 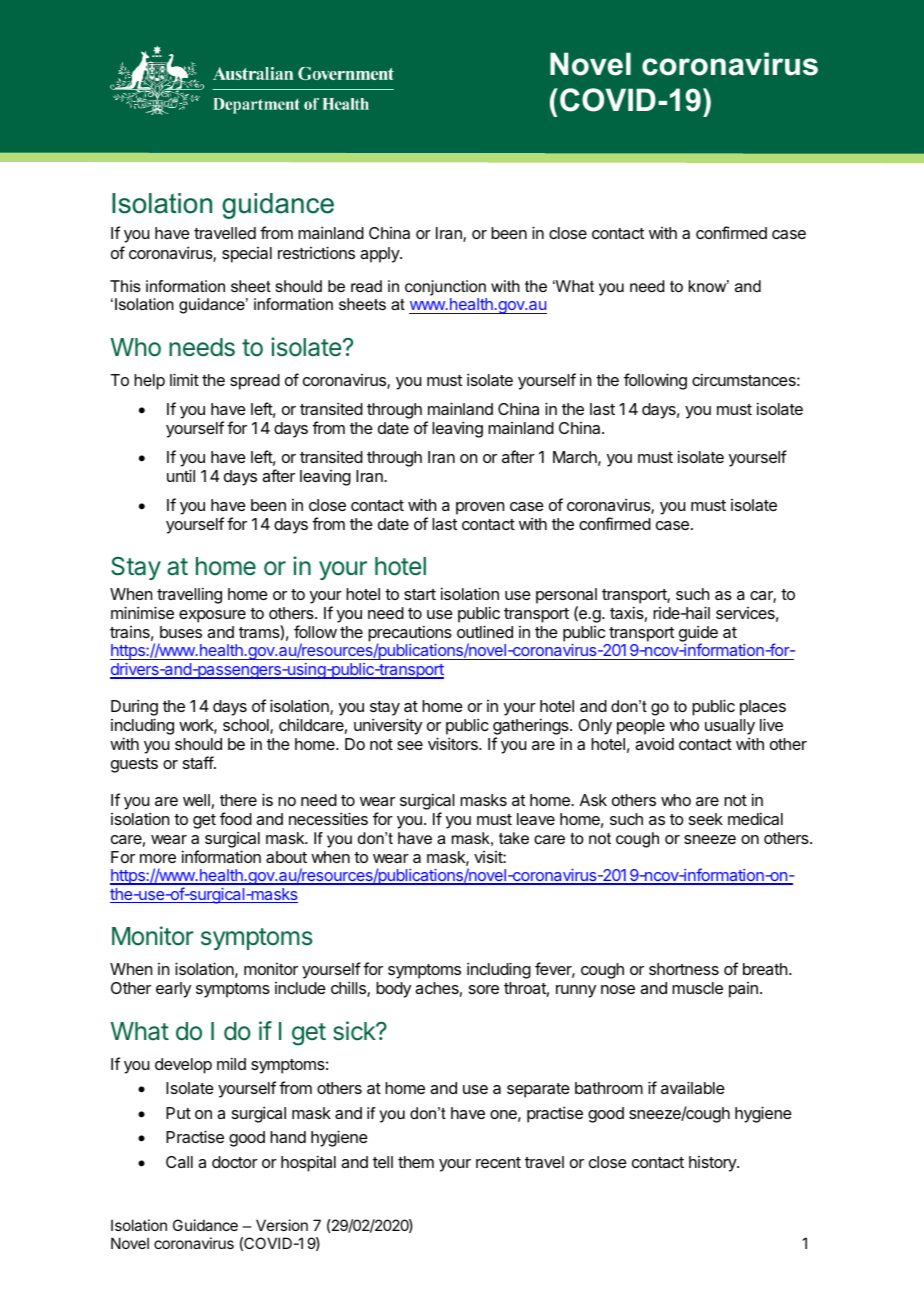 What do you see at coordinates (247, 255) in the document?
I see `special` at bounding box center [247, 255].
